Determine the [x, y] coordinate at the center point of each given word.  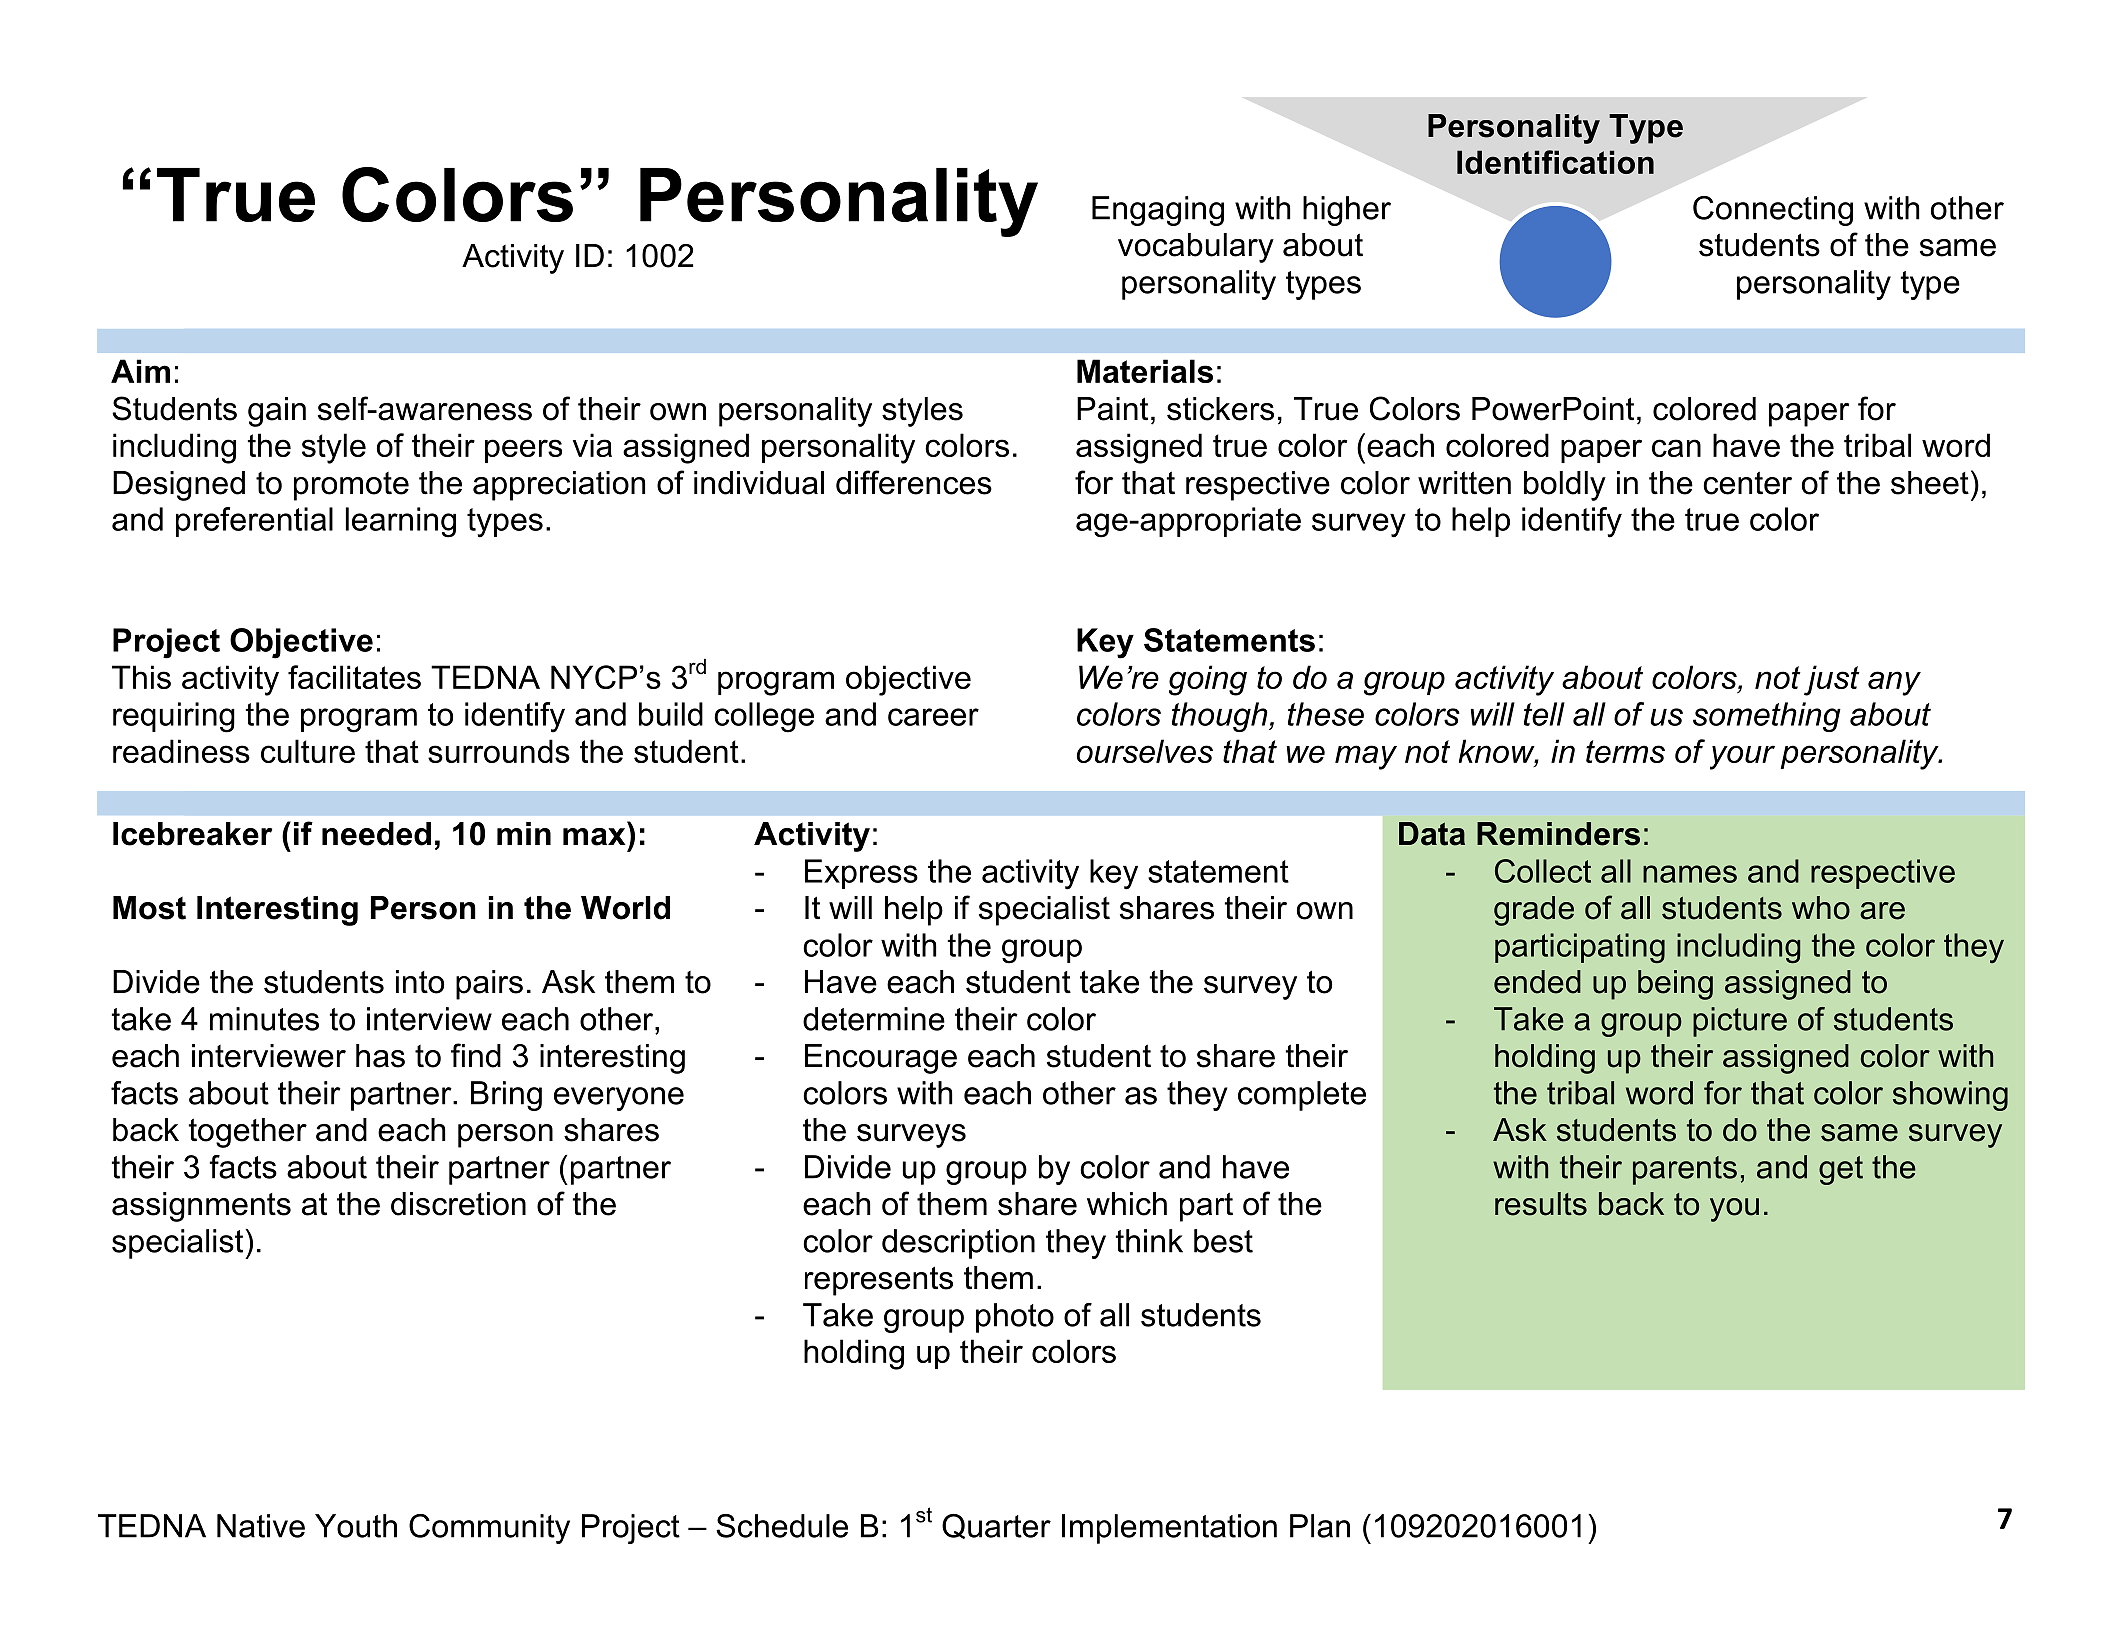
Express [861, 874]
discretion [458, 1204]
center [1747, 483]
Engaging [1158, 211]
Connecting [1773, 211]
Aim [140, 371]
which [1127, 1204]
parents [1685, 1170]
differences [914, 482]
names [1690, 874]
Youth [356, 1526]
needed [376, 834]
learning [401, 522]
